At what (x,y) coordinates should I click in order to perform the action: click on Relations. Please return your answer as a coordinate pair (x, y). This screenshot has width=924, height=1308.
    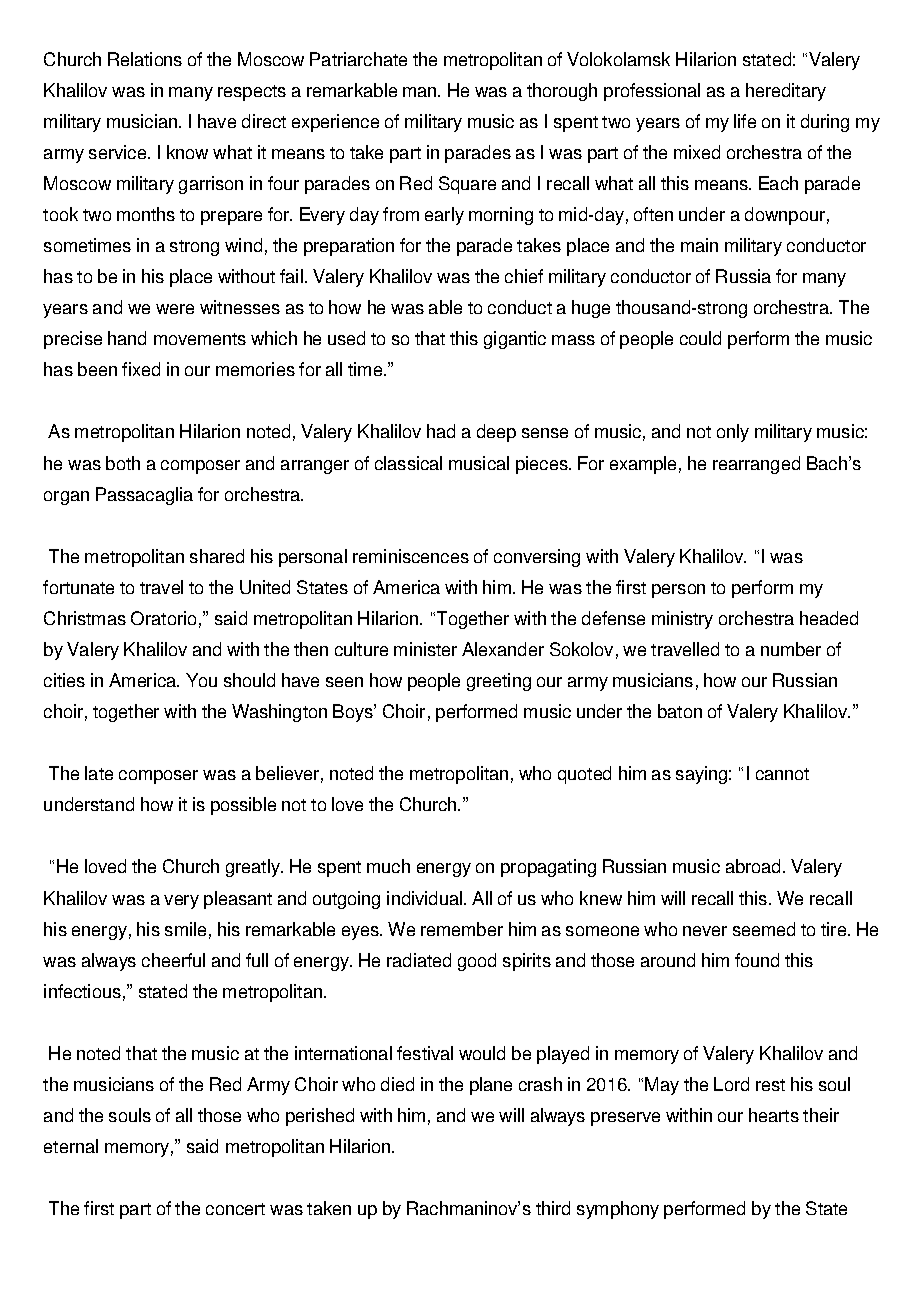
    Looking at the image, I should click on (145, 59).
